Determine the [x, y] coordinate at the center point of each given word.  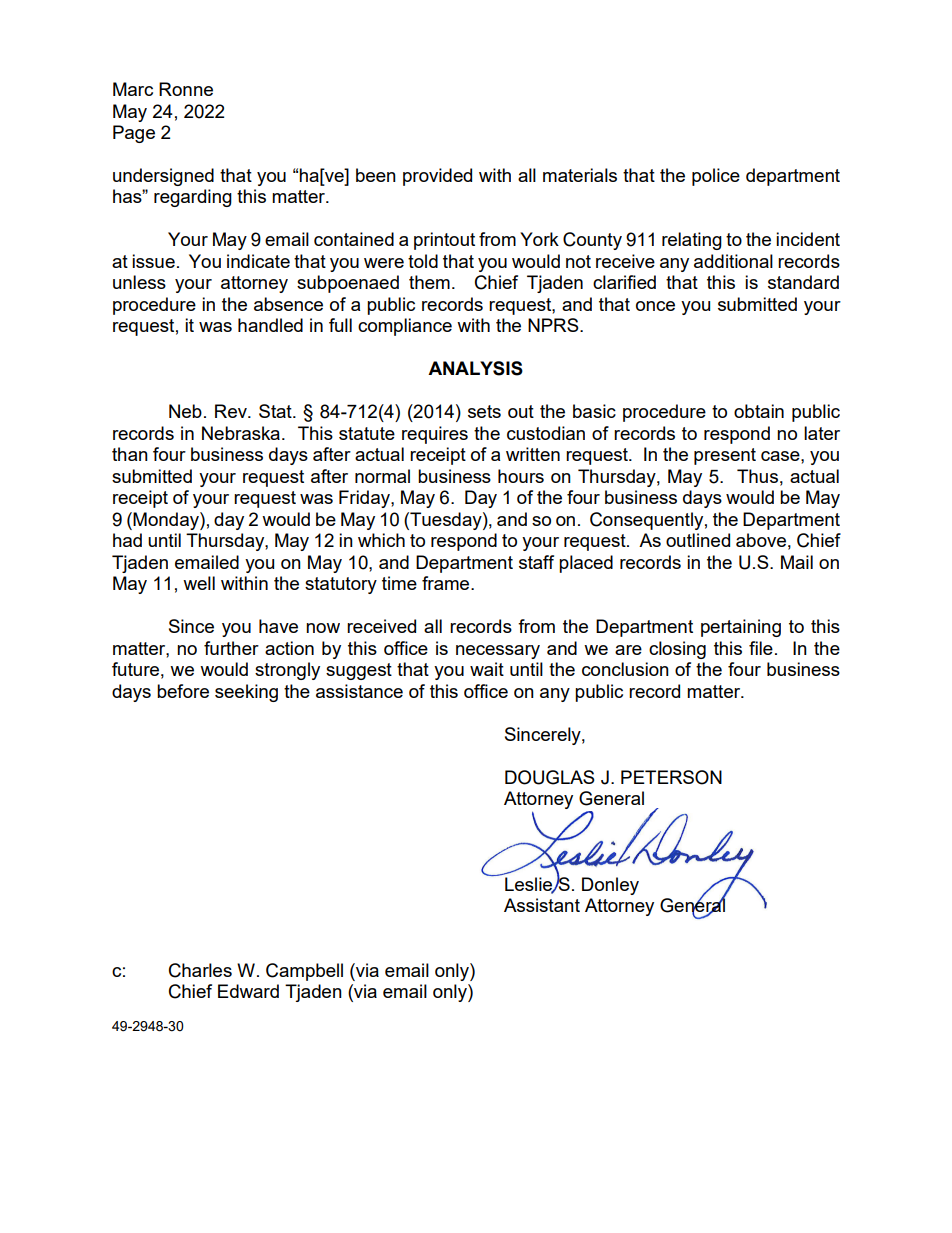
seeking [246, 693]
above [761, 540]
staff [536, 562]
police [716, 177]
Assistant [542, 905]
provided [437, 177]
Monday [166, 521]
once [655, 306]
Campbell [304, 972]
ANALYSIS [475, 368]
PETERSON [671, 777]
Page [134, 134]
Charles [200, 970]
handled [270, 325]
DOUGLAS [550, 777]
